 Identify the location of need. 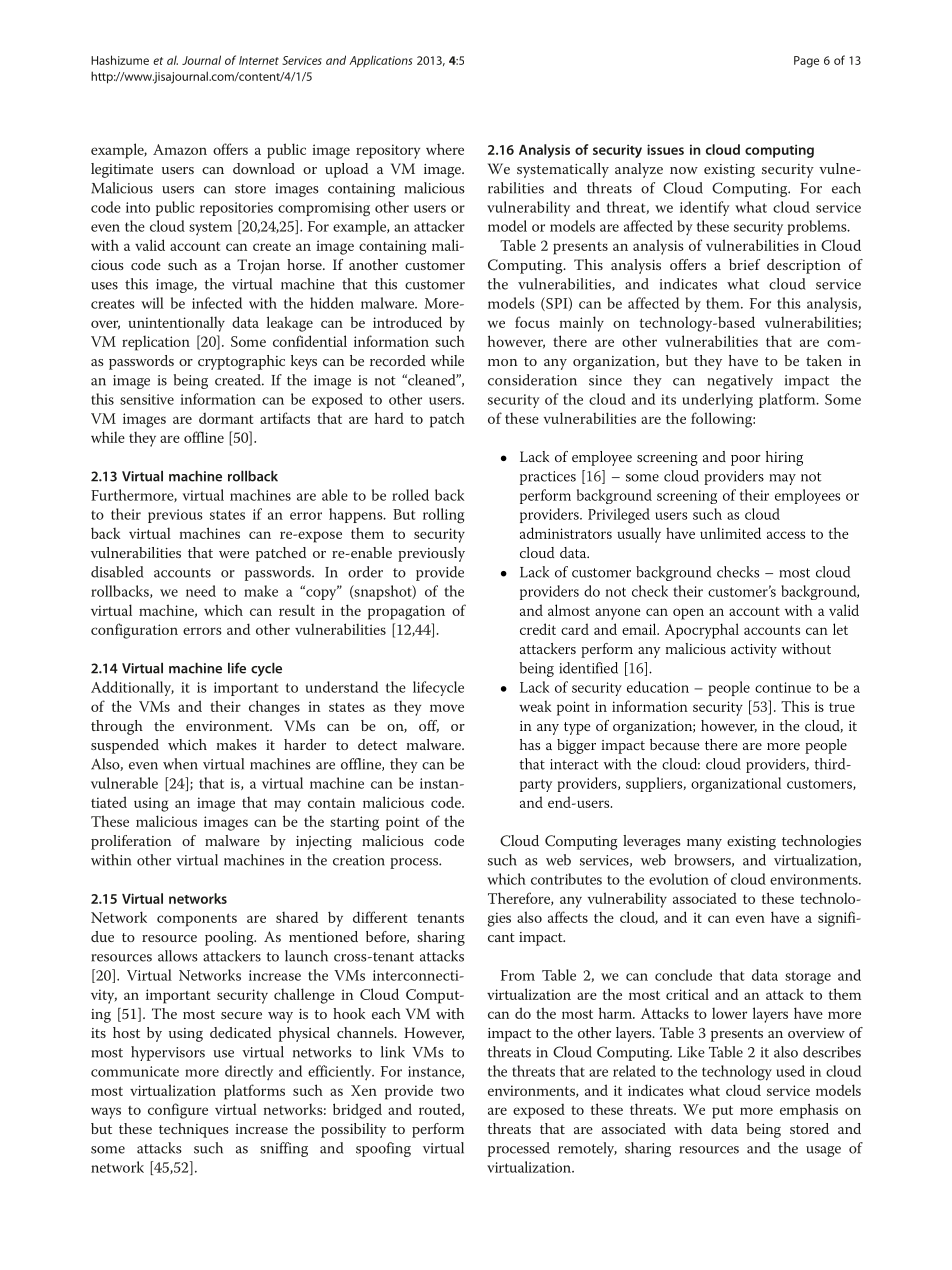
(201, 591).
